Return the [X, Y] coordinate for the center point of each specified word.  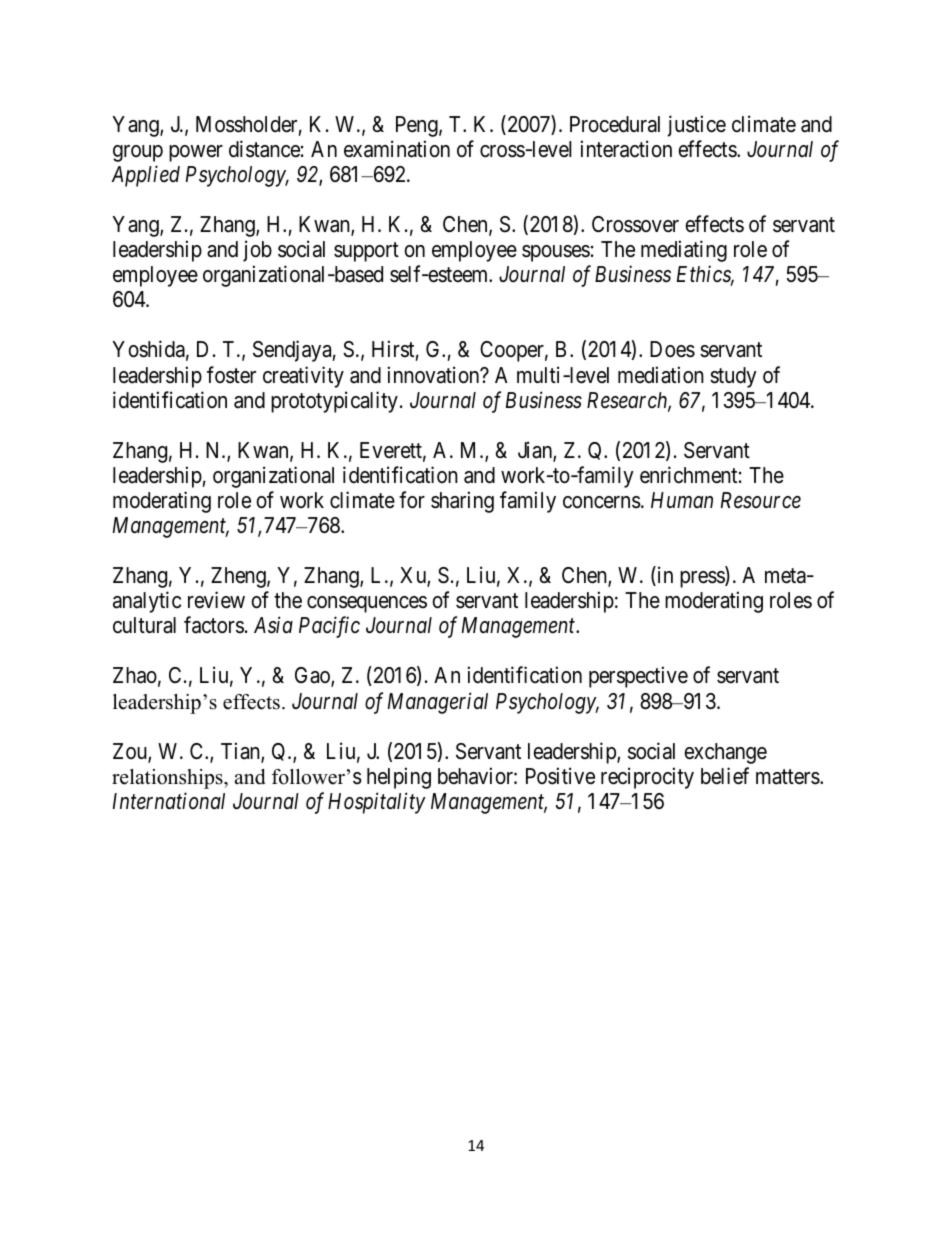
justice [696, 126]
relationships [168, 779]
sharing [462, 502]
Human [682, 500]
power [196, 153]
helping [399, 778]
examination [397, 149]
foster [231, 375]
